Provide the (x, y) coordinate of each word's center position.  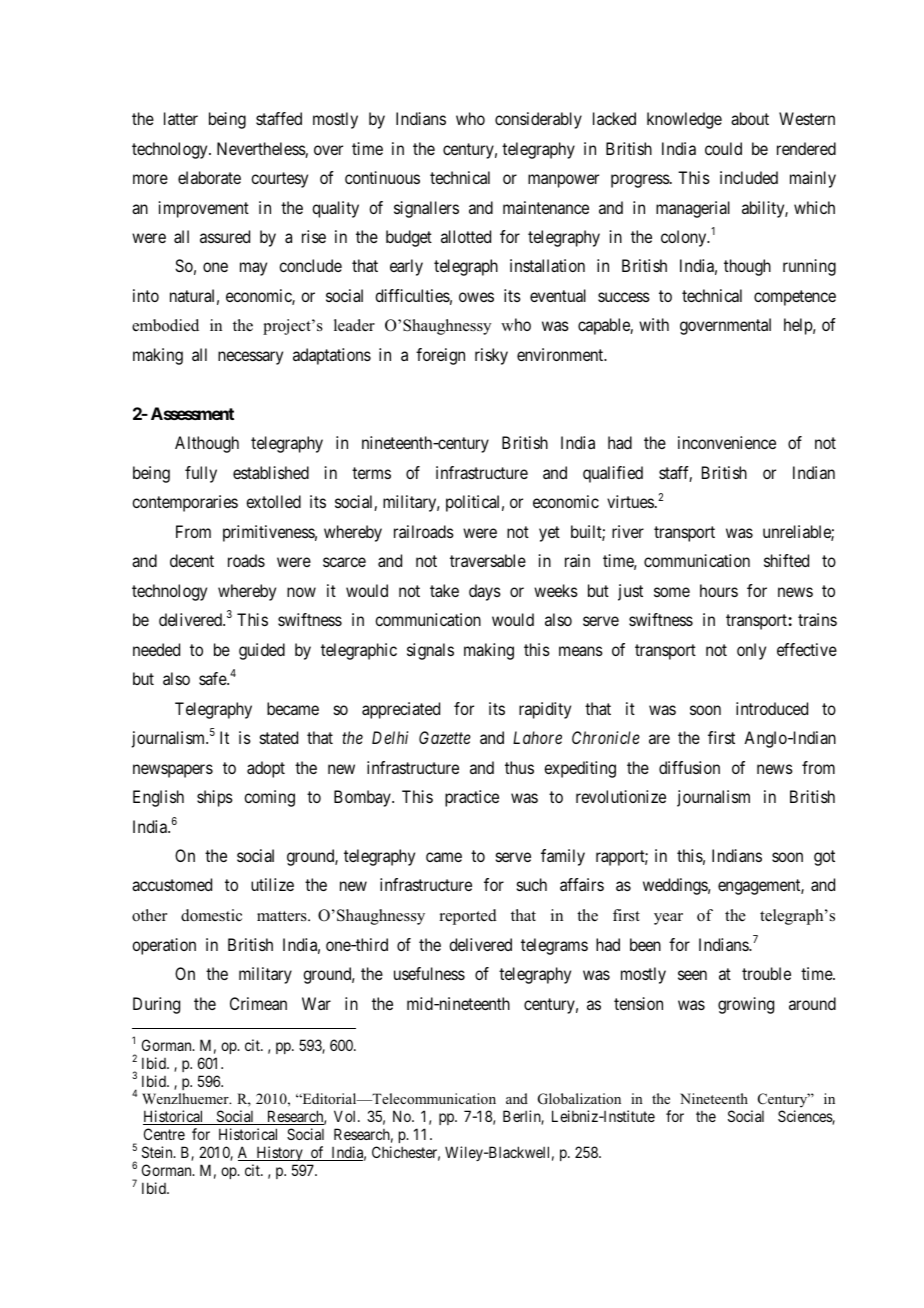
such (532, 884)
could (723, 148)
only (751, 651)
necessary (250, 358)
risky (491, 356)
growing (746, 1005)
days (485, 592)
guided (262, 651)
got (824, 858)
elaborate (209, 177)
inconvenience (727, 442)
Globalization (579, 1099)
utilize (272, 884)
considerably (538, 120)
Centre (164, 1134)
